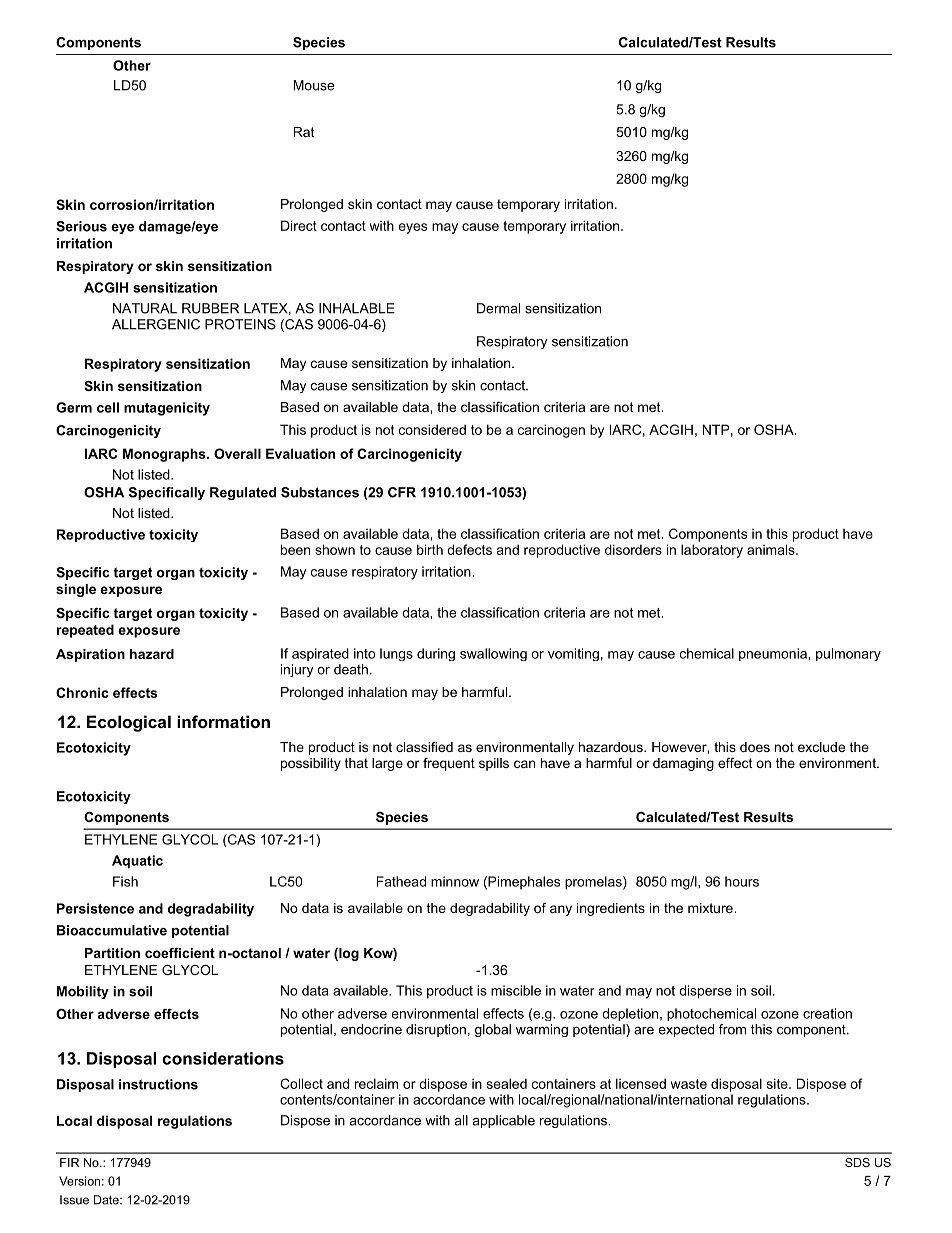 This document has width=952, height=1233. I want to click on cell, so click(108, 407).
